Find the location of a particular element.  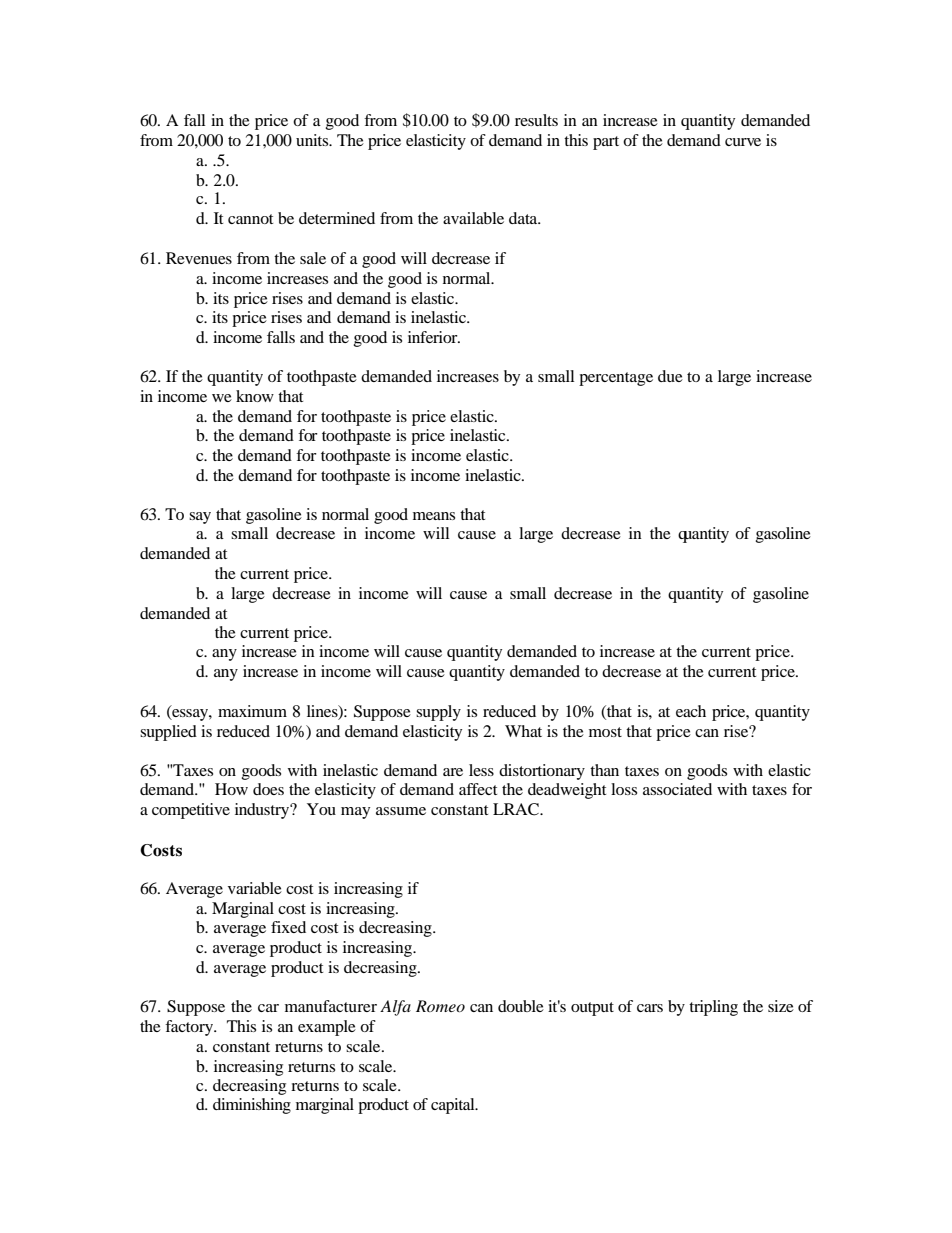

means is located at coordinates (434, 516).
